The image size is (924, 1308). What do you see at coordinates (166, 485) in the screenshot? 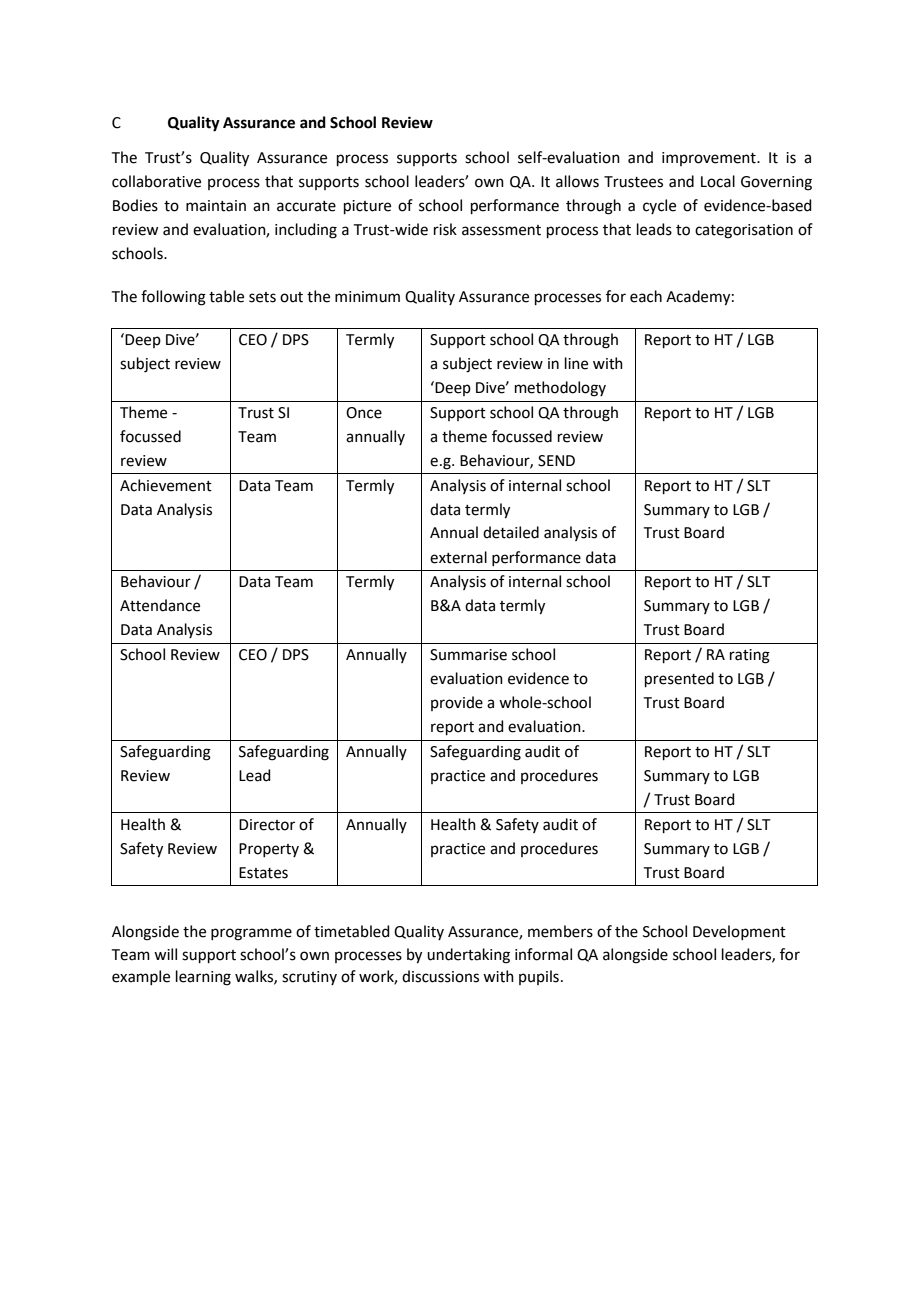
I see `Achievement` at bounding box center [166, 485].
